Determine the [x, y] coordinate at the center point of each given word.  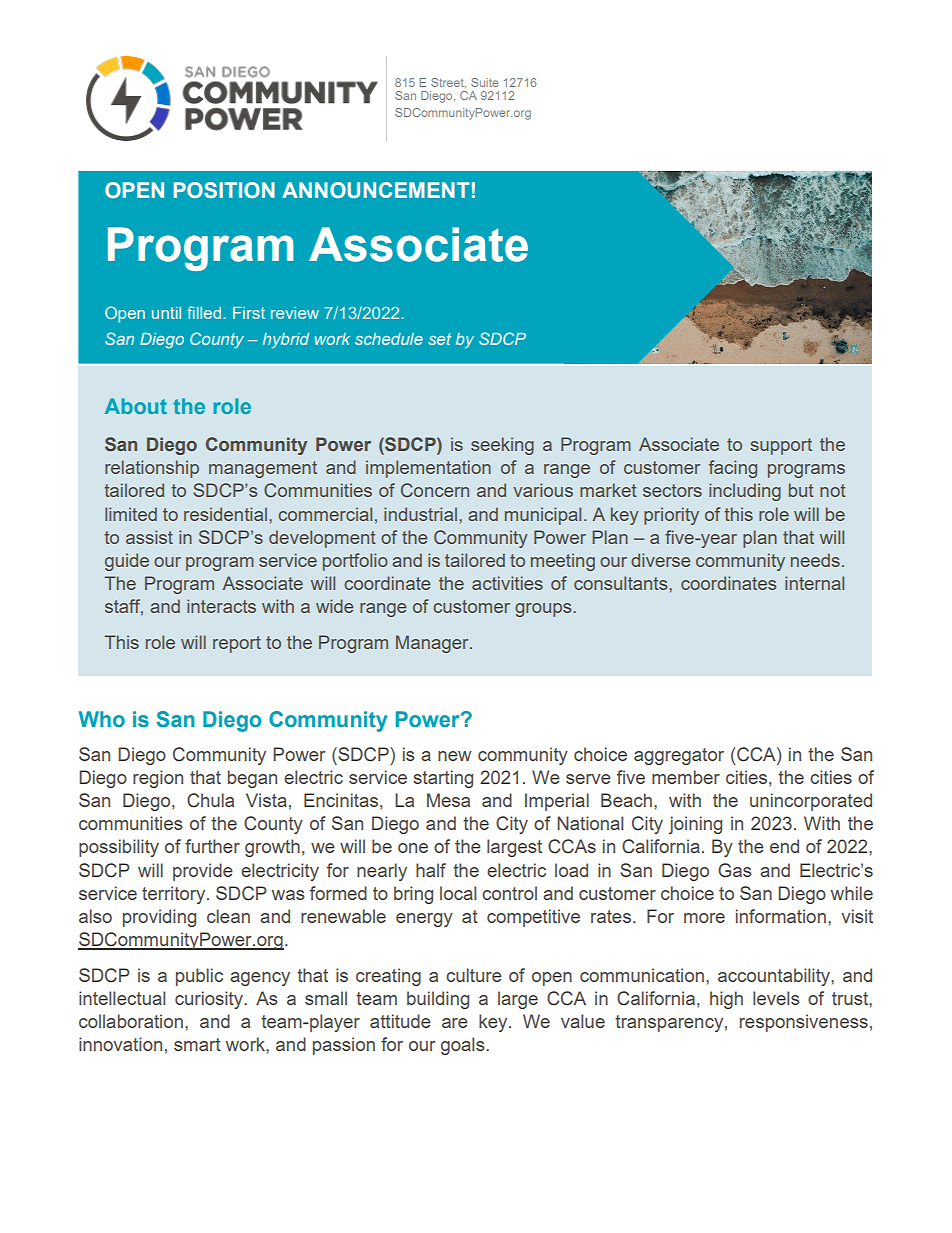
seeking [502, 446]
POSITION [224, 190]
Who [102, 719]
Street [448, 83]
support [781, 446]
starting [443, 779]
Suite [484, 82]
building [438, 1000]
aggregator [679, 756]
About [136, 406]
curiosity [210, 1000]
